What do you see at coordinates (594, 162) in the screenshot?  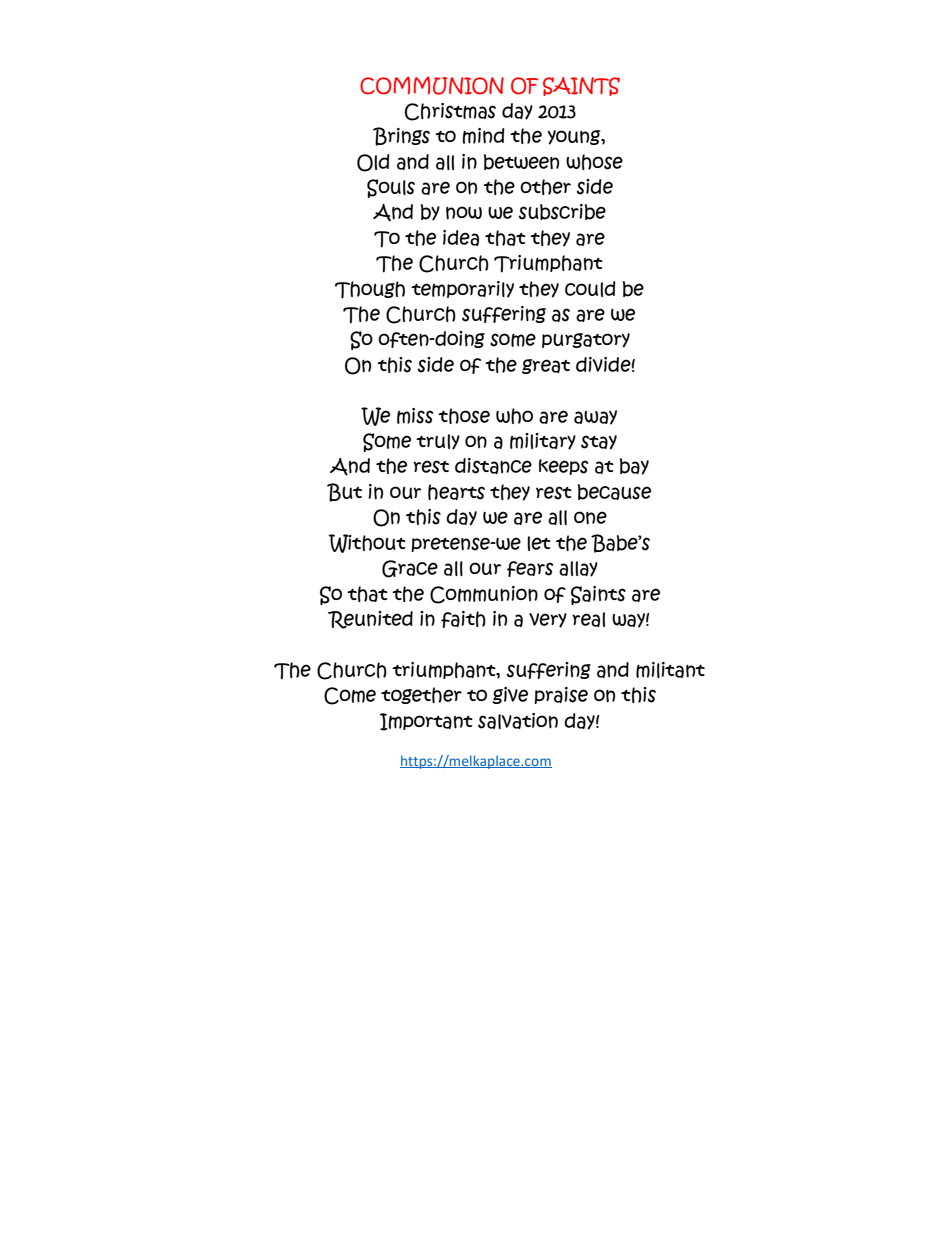 I see `whose` at bounding box center [594, 162].
